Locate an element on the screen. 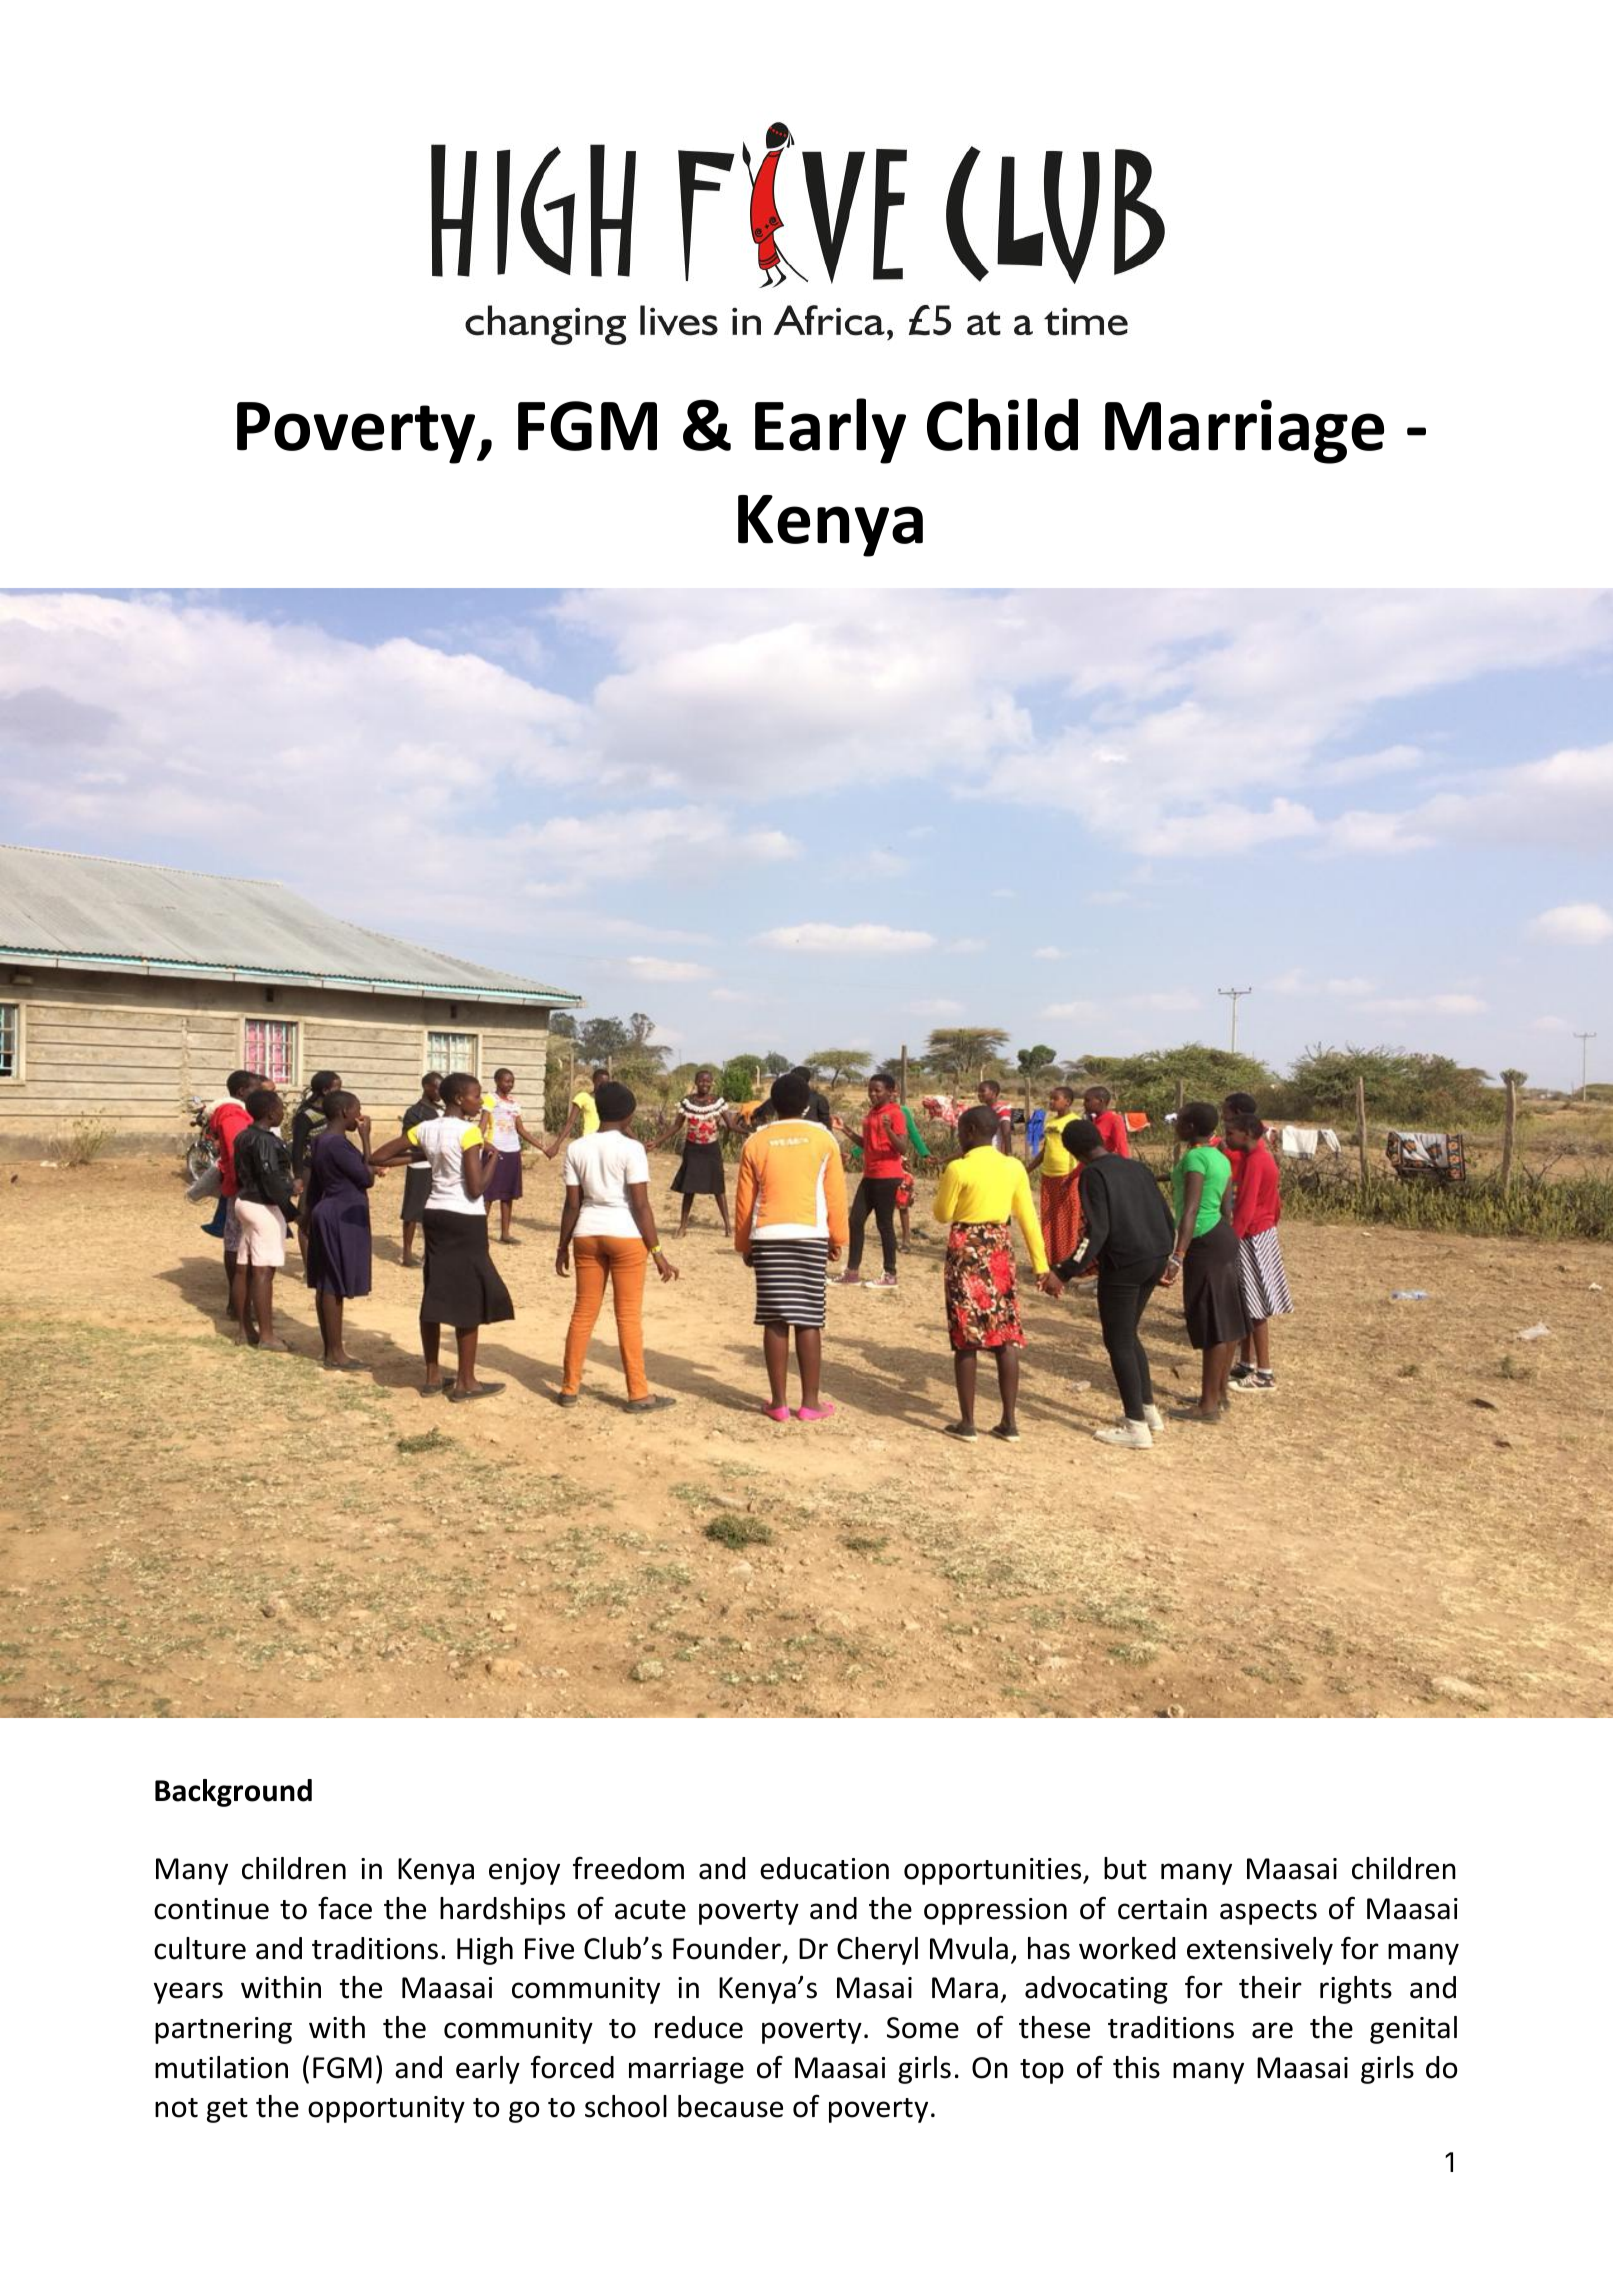 The image size is (1613, 2281). this is located at coordinates (1136, 2067).
